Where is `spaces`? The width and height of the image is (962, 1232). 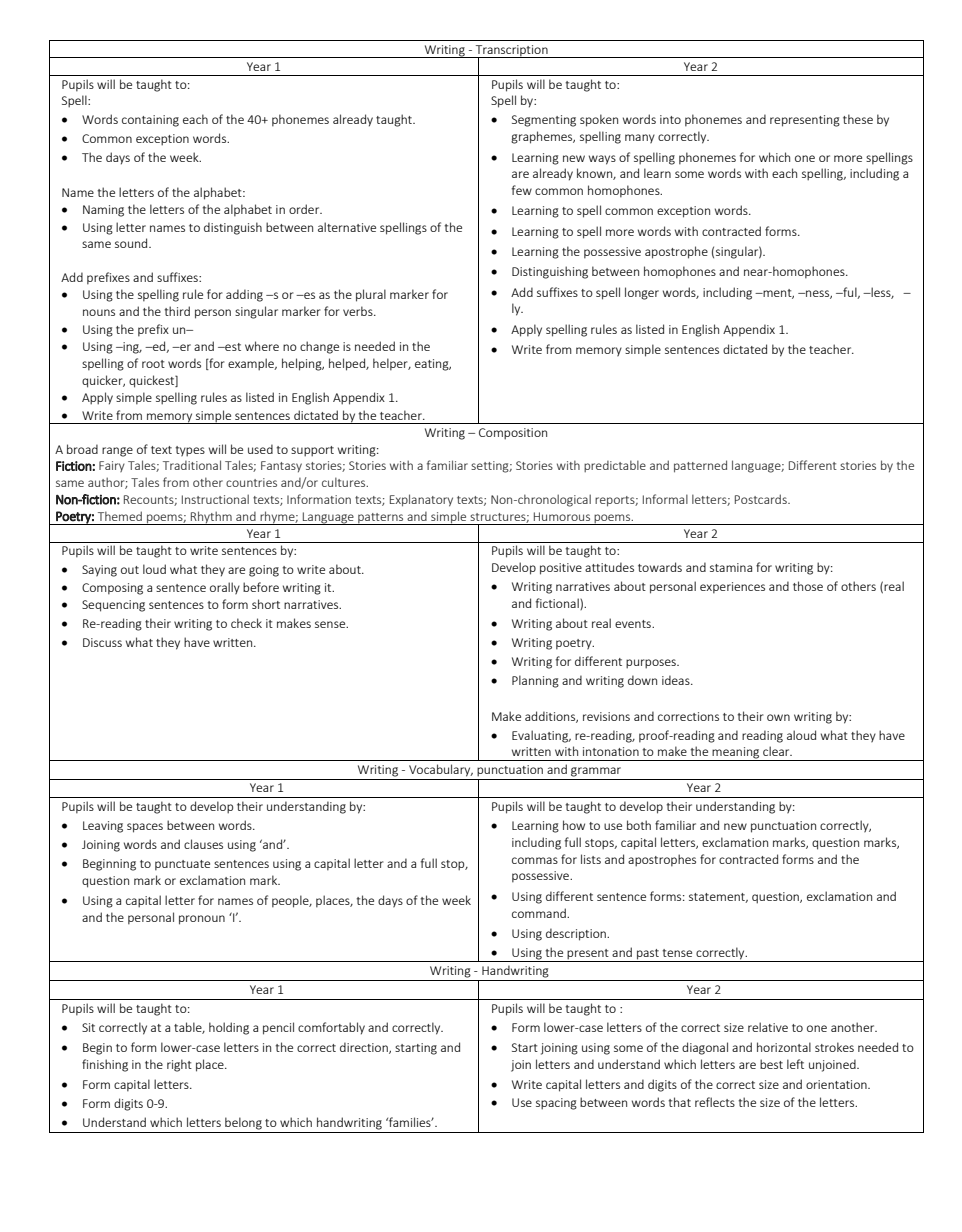 spaces is located at coordinates (145, 828).
